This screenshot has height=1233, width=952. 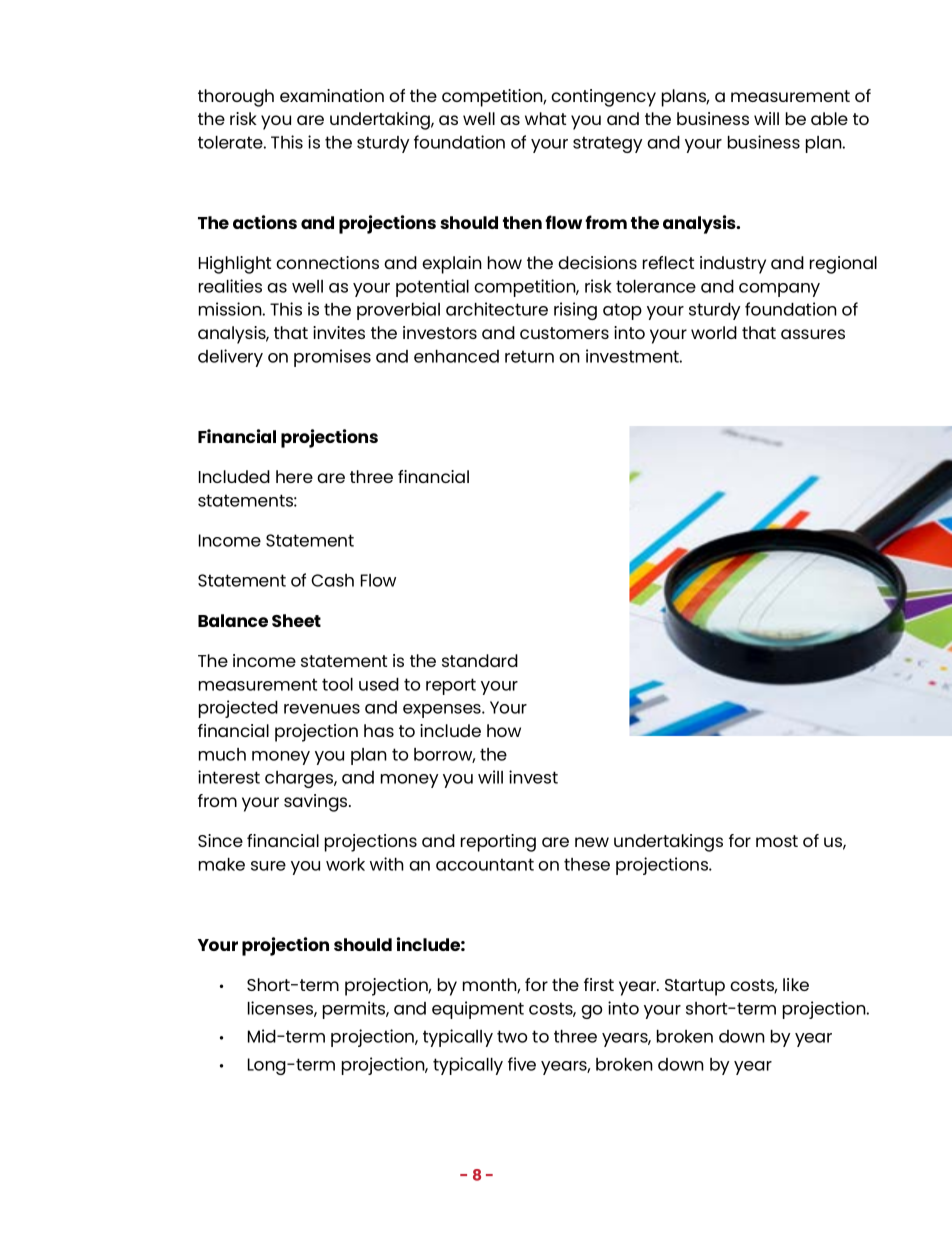 What do you see at coordinates (714, 332) in the screenshot?
I see `world` at bounding box center [714, 332].
